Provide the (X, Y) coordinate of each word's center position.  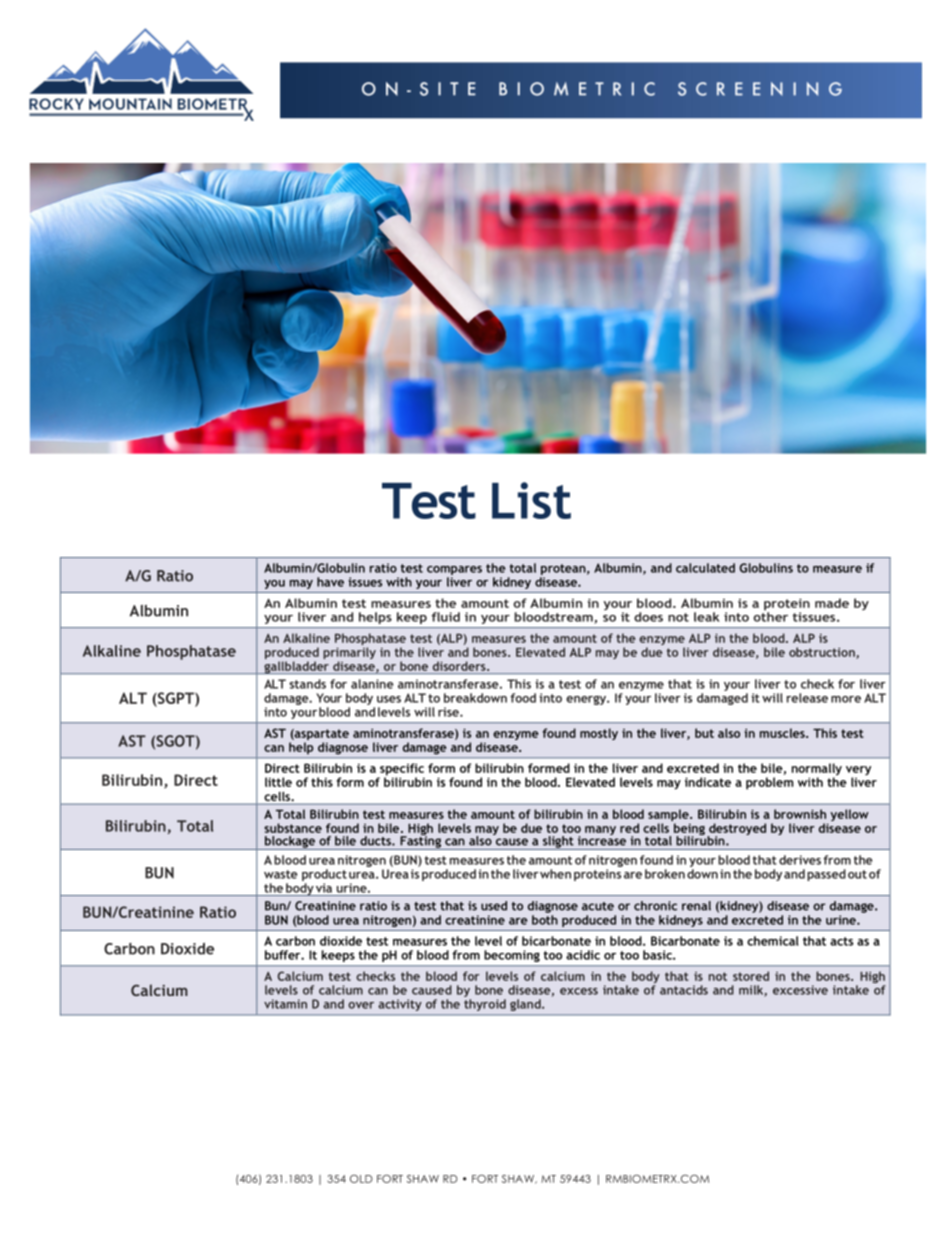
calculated (705, 568)
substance (293, 828)
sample (669, 816)
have (330, 582)
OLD (361, 1179)
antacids (684, 990)
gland (526, 1005)
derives (800, 860)
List (531, 500)
